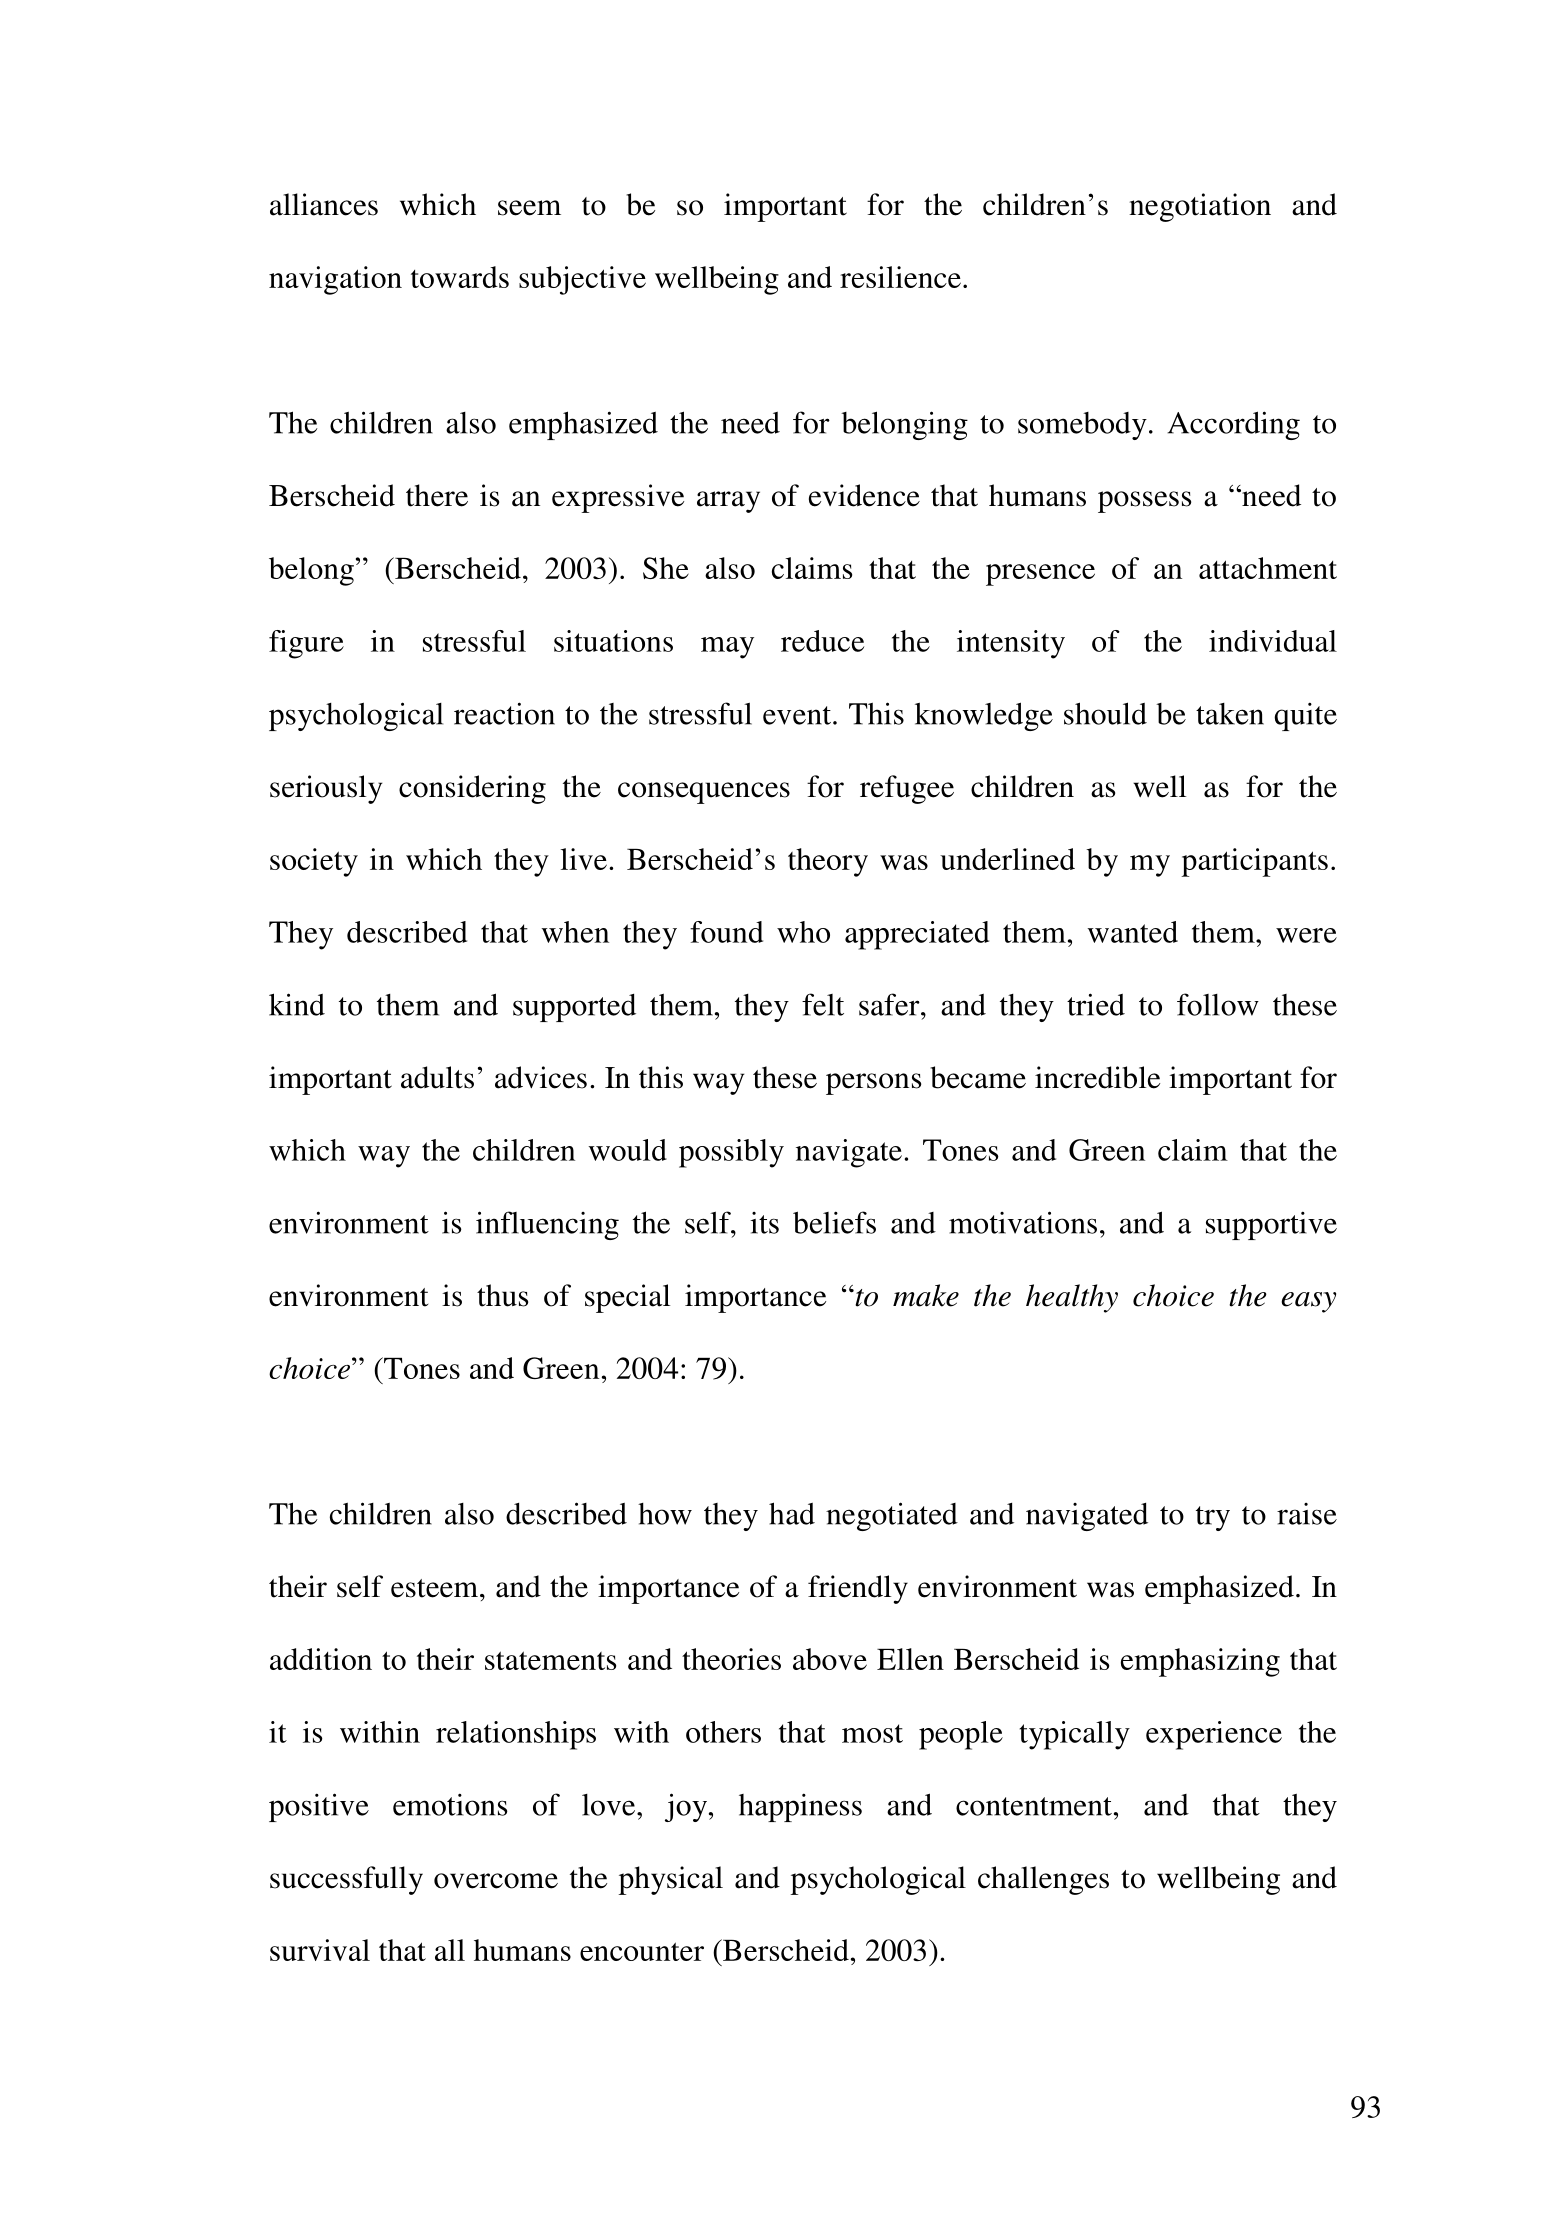 The image size is (1568, 2219). I want to click on resilience, so click(900, 277).
